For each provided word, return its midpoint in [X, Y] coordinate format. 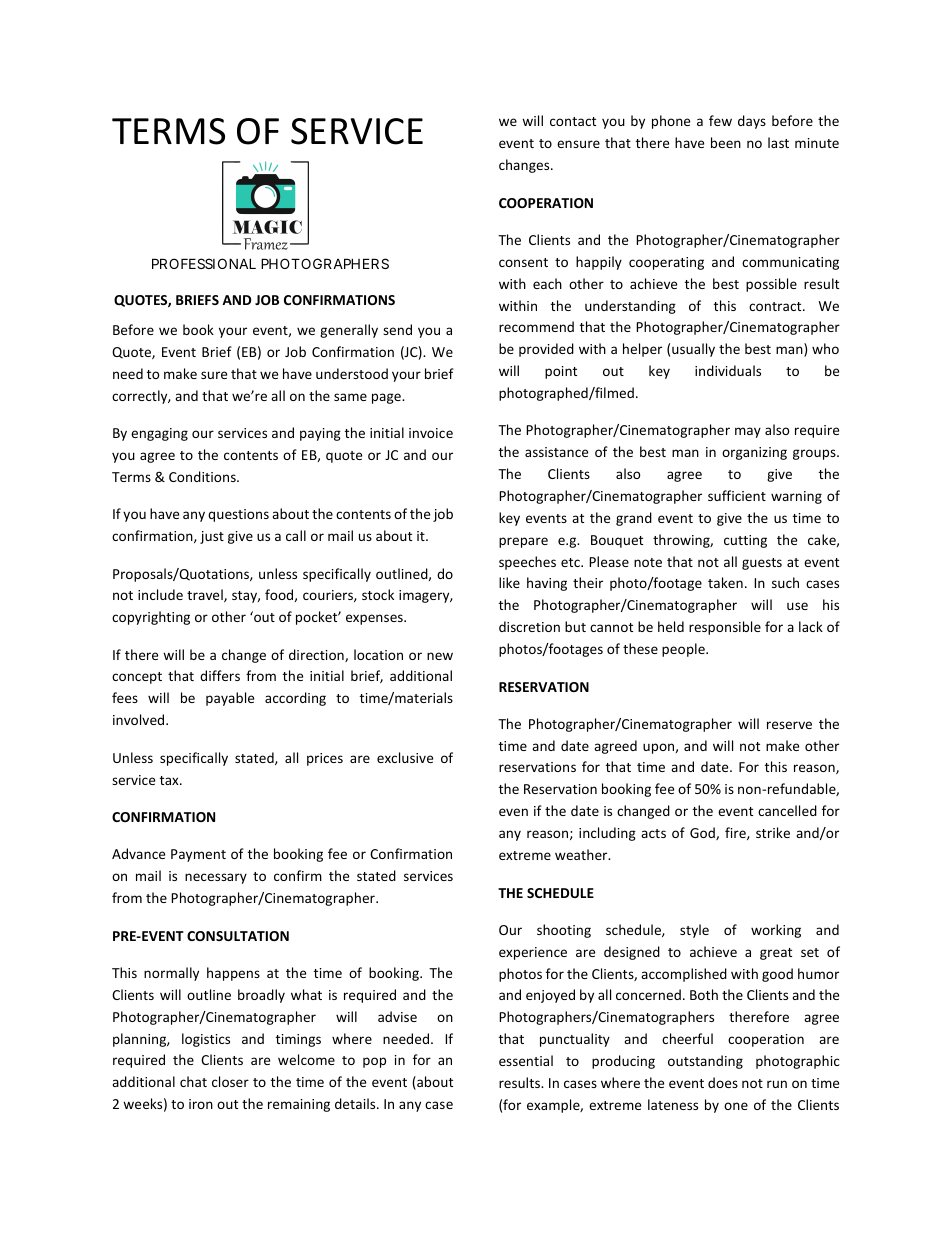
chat [193, 1081]
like [509, 582]
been [726, 142]
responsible [725, 628]
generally [349, 331]
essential [526, 1060]
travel [206, 595]
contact [573, 121]
